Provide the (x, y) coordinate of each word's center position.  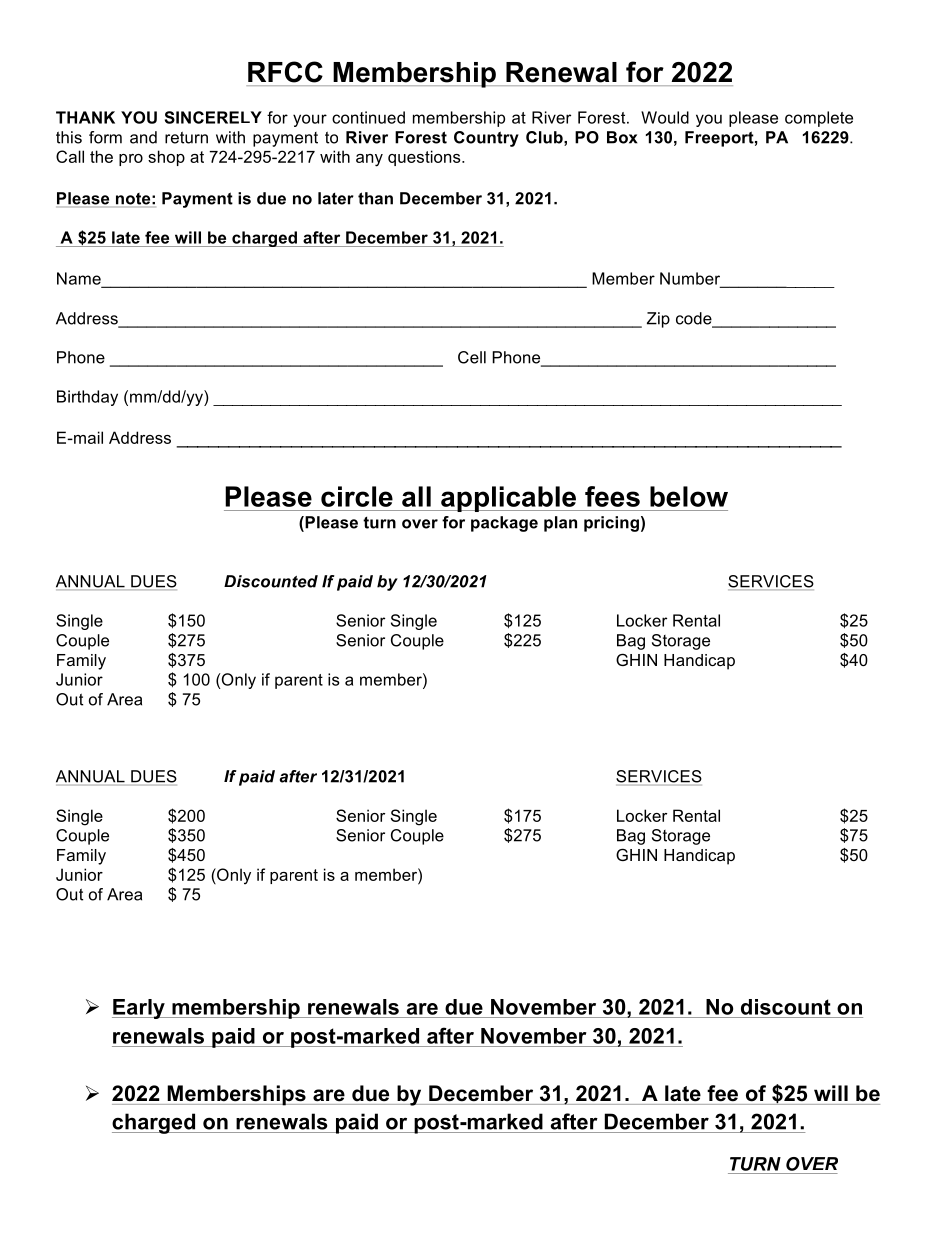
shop (166, 158)
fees (612, 496)
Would (665, 117)
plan (560, 524)
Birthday (87, 398)
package (504, 524)
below (689, 496)
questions (425, 158)
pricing (611, 524)
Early (139, 1009)
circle (357, 496)
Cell (472, 357)
